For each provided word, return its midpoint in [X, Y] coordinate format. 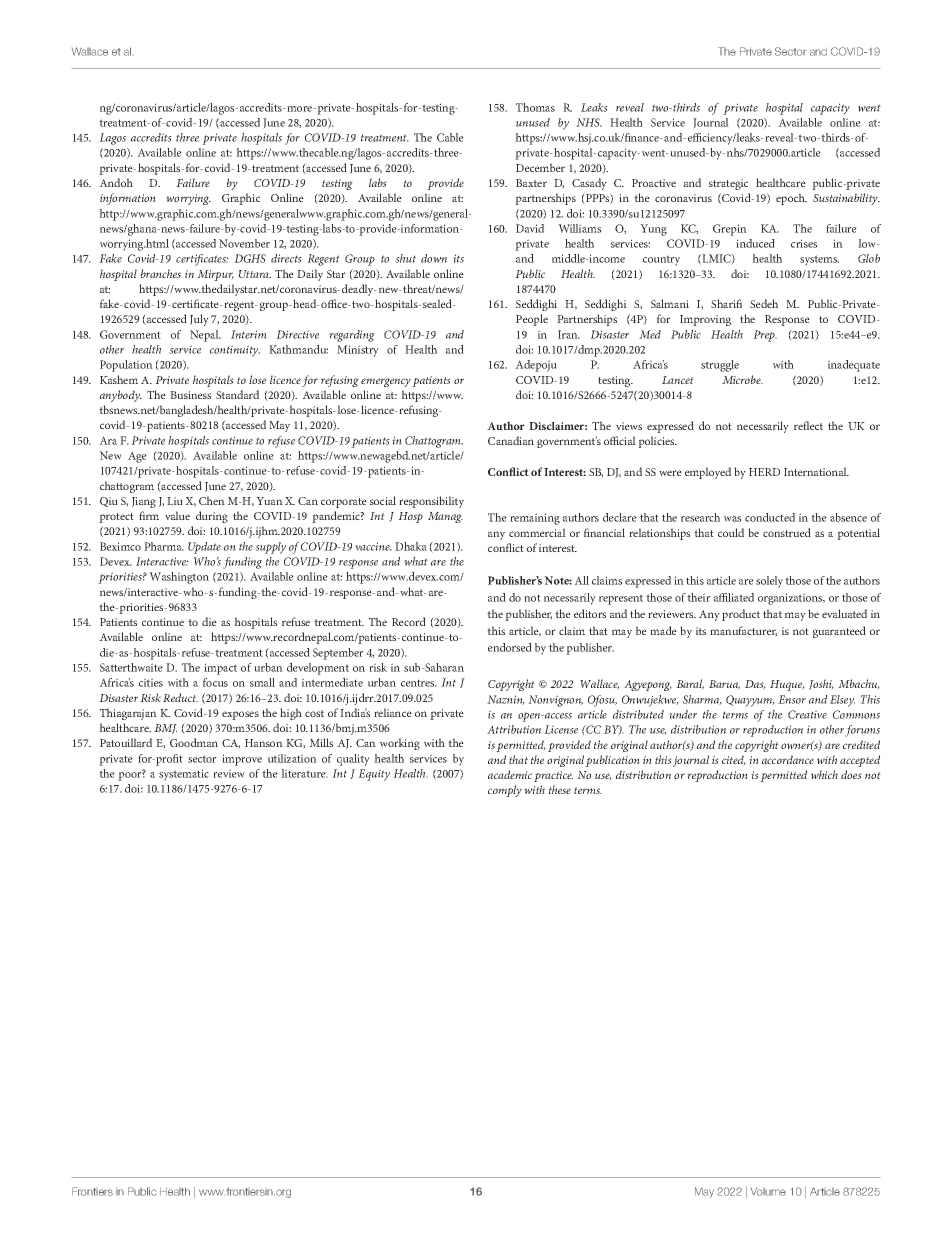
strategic [728, 184]
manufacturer [743, 631]
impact [220, 669]
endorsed [510, 647]
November [244, 243]
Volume [768, 1192]
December [540, 167]
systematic [184, 775]
